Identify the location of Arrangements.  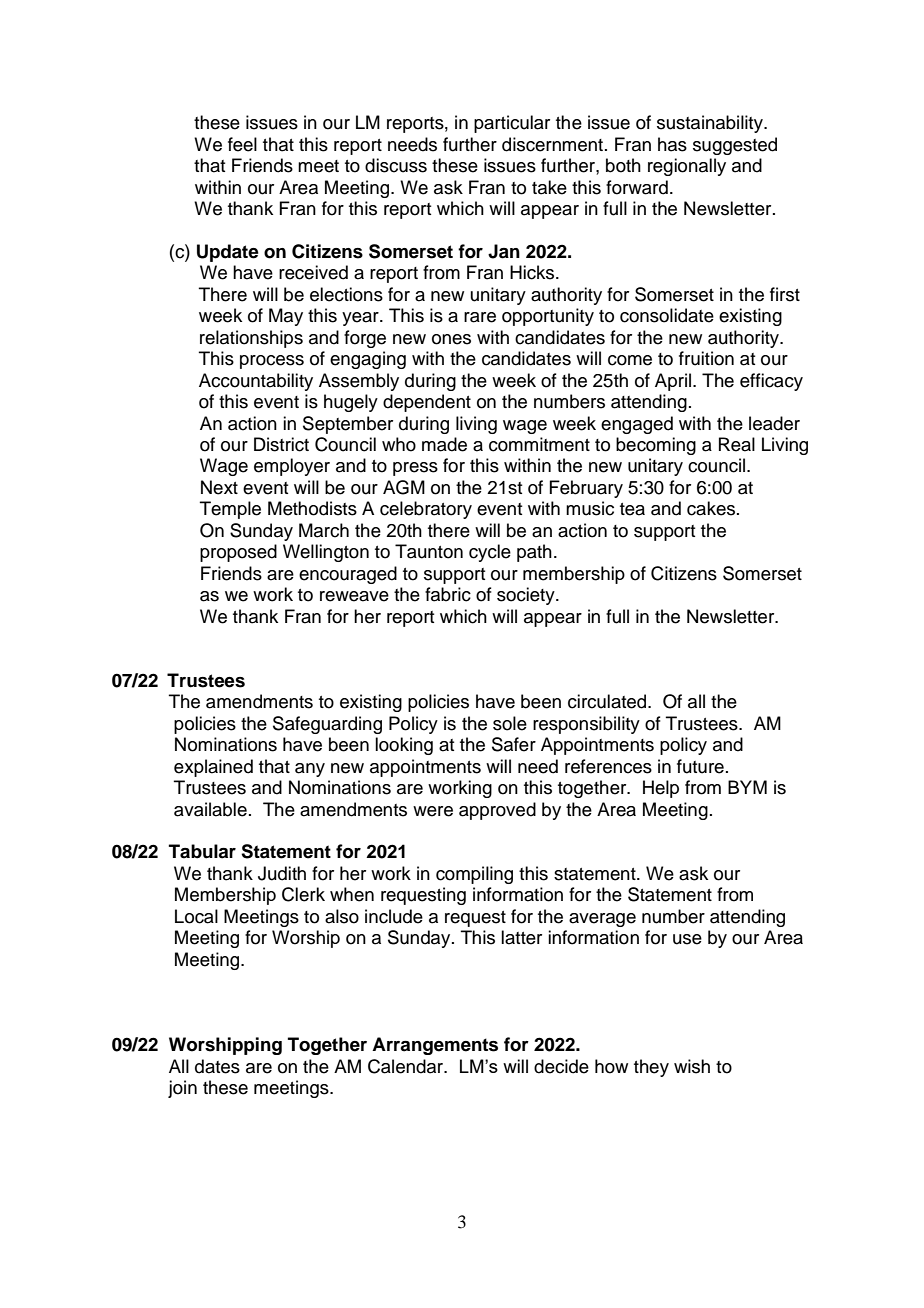
(435, 1046).
